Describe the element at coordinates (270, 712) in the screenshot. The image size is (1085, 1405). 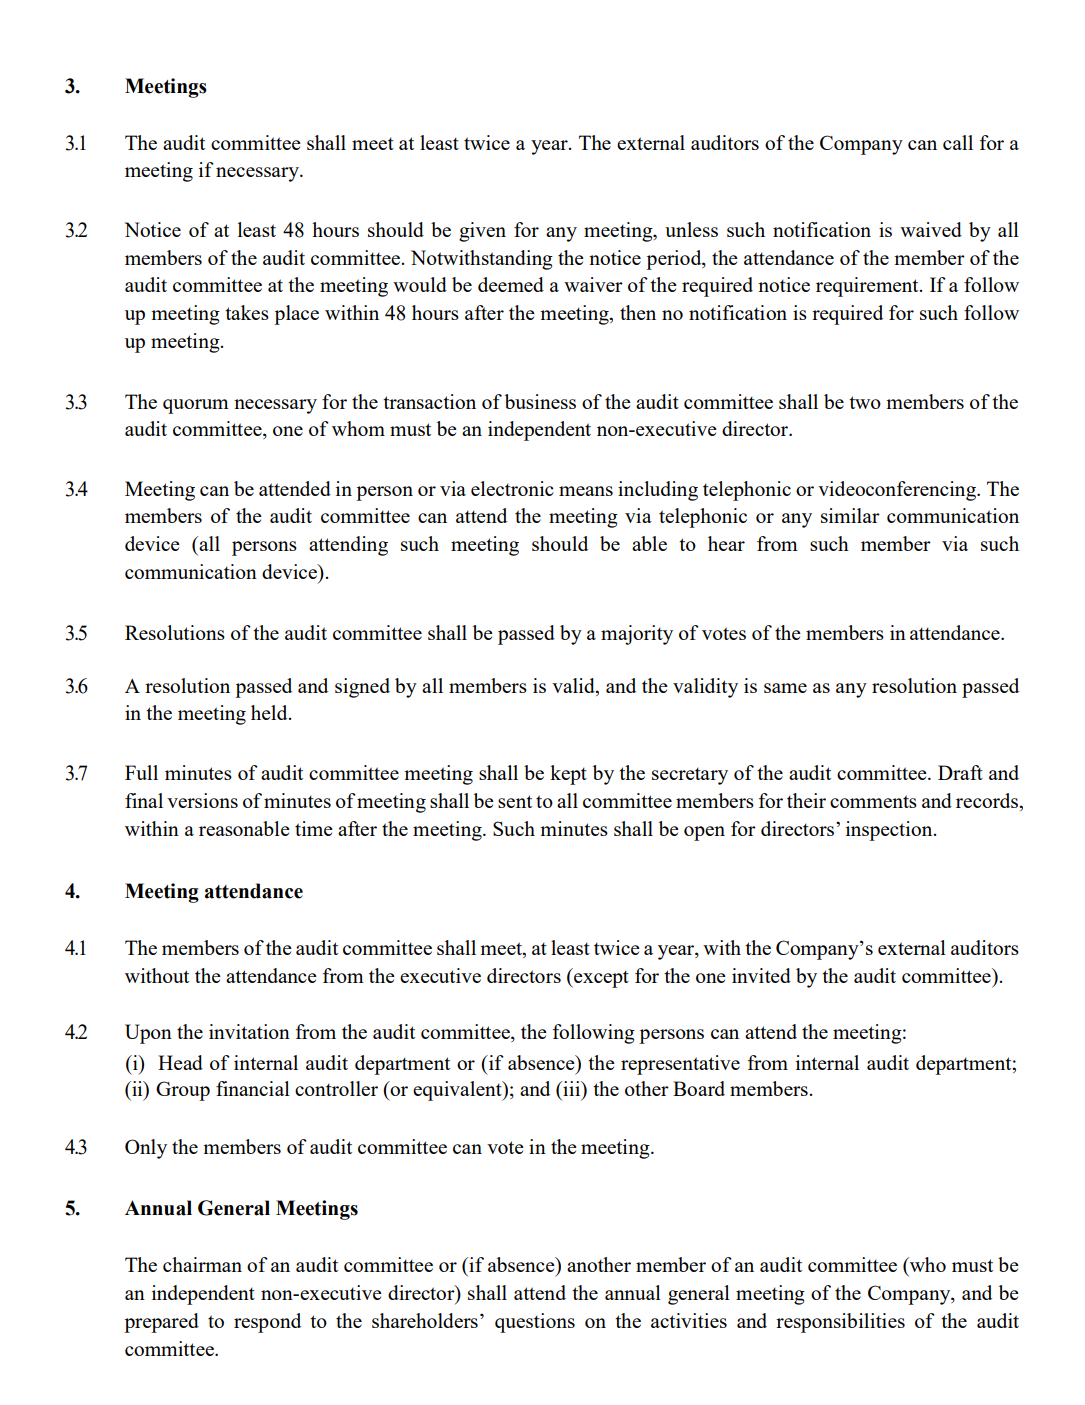
I see `held` at that location.
